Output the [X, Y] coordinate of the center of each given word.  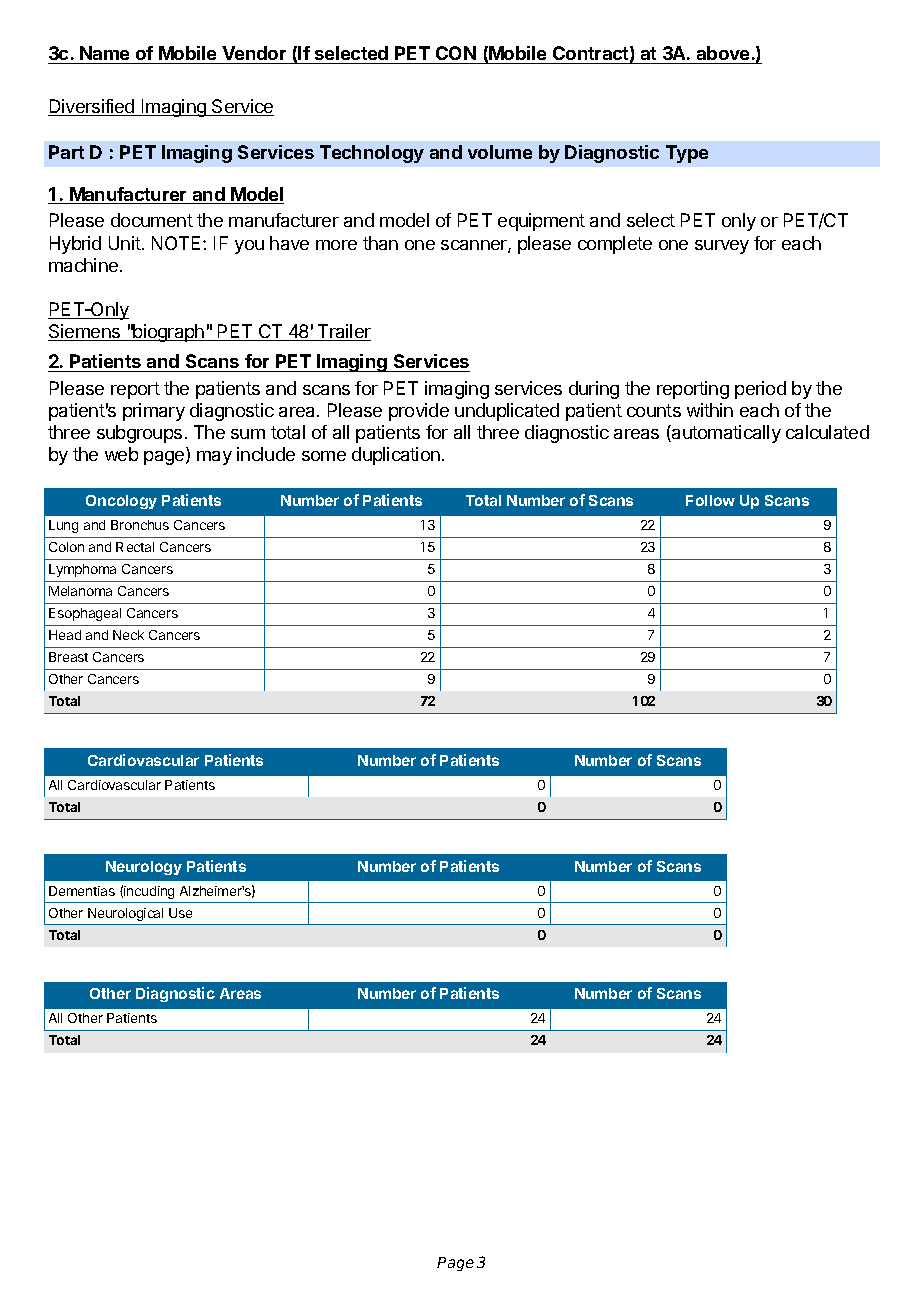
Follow [710, 500]
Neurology [144, 868]
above [723, 53]
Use [180, 913]
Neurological [125, 914]
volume [500, 152]
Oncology [121, 502]
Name [104, 53]
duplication [396, 456]
